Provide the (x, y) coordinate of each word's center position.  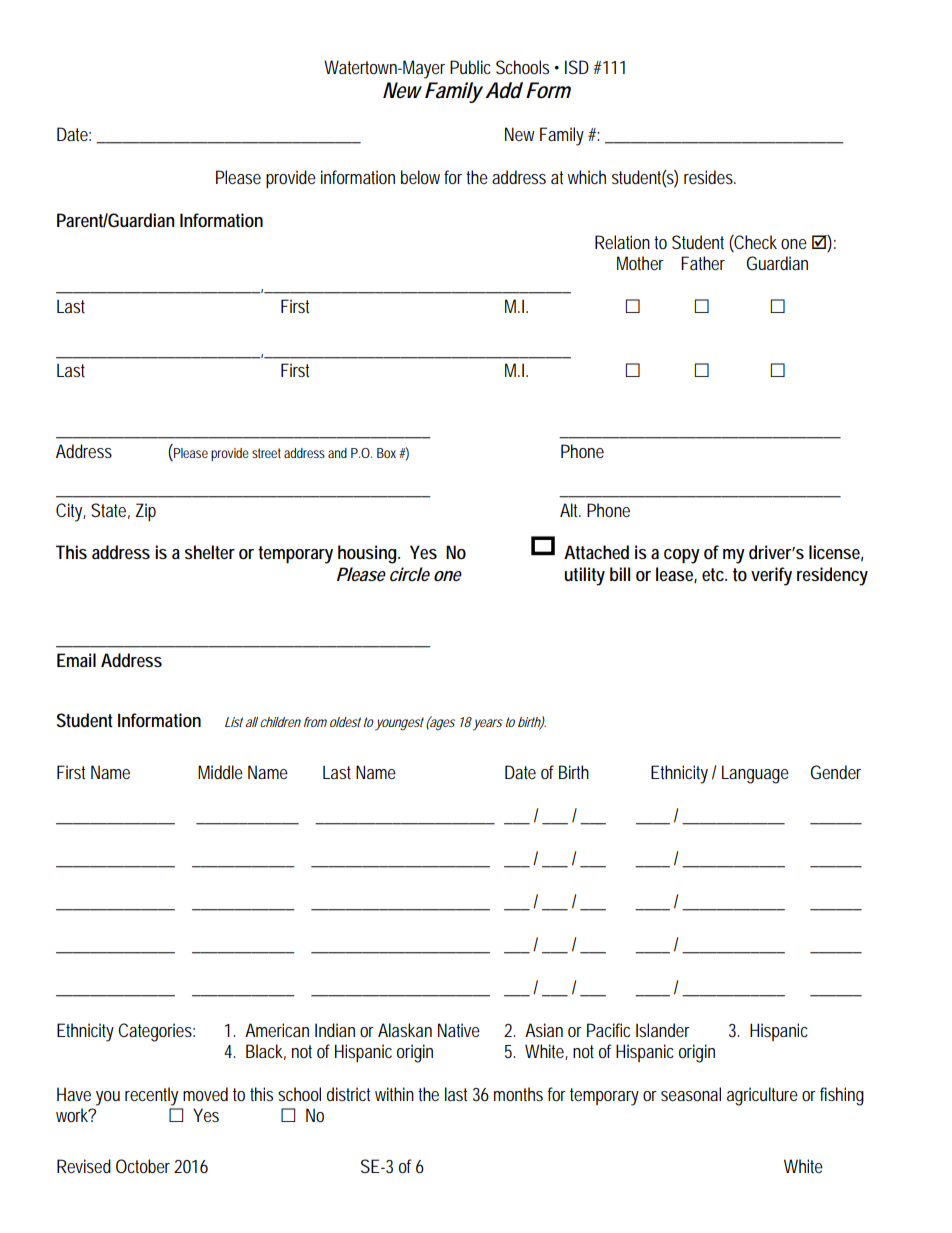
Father (703, 263)
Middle (220, 772)
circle (410, 574)
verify (771, 576)
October (143, 1166)
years (488, 725)
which (587, 177)
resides (710, 177)
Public (470, 67)
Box (388, 453)
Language (755, 774)
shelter (210, 552)
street (266, 453)
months (518, 1094)
